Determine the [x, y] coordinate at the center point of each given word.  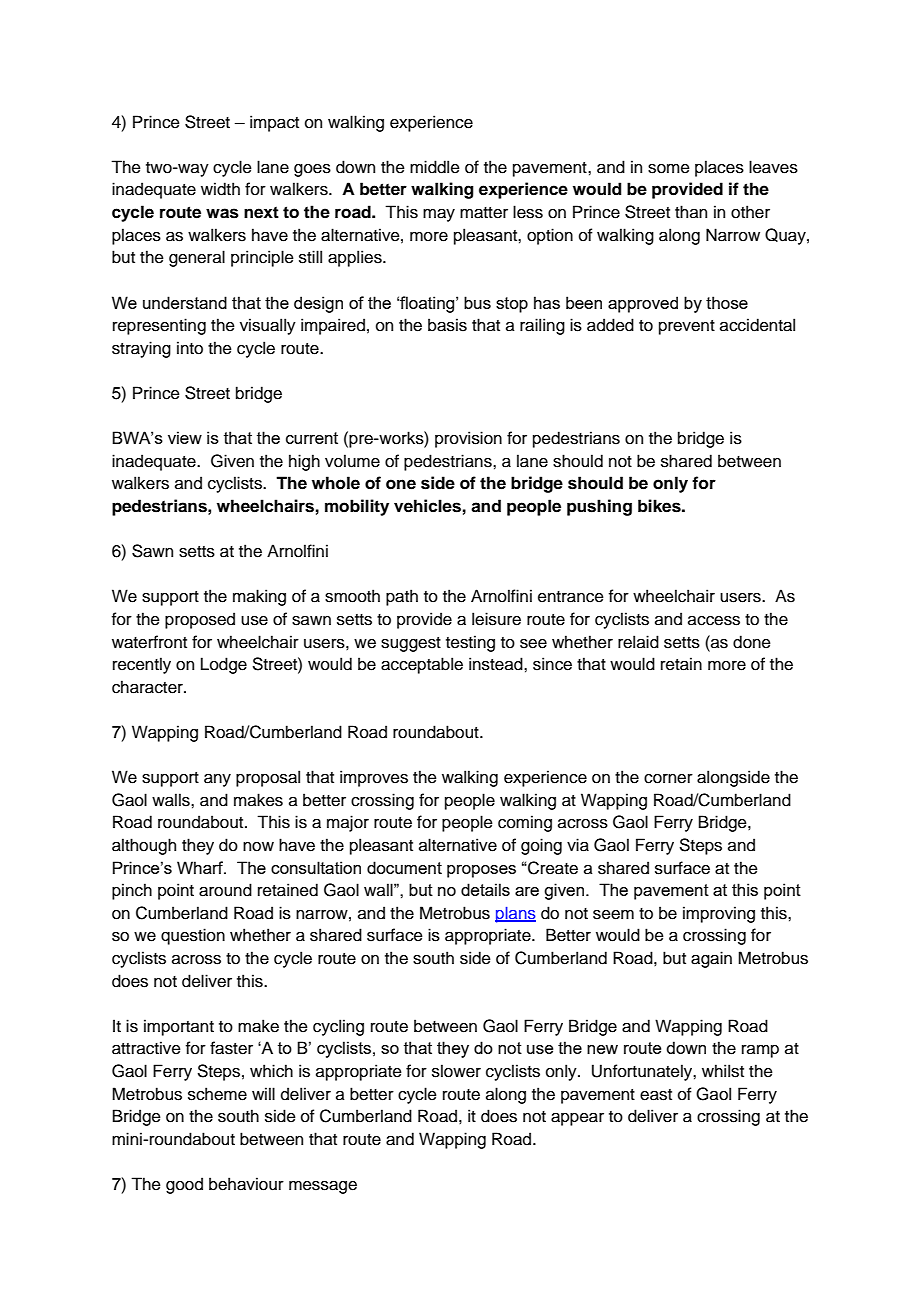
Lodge [224, 665]
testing [470, 643]
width [220, 189]
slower [456, 1071]
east [656, 1095]
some [669, 169]
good [184, 1185]
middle [435, 167]
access [714, 621]
